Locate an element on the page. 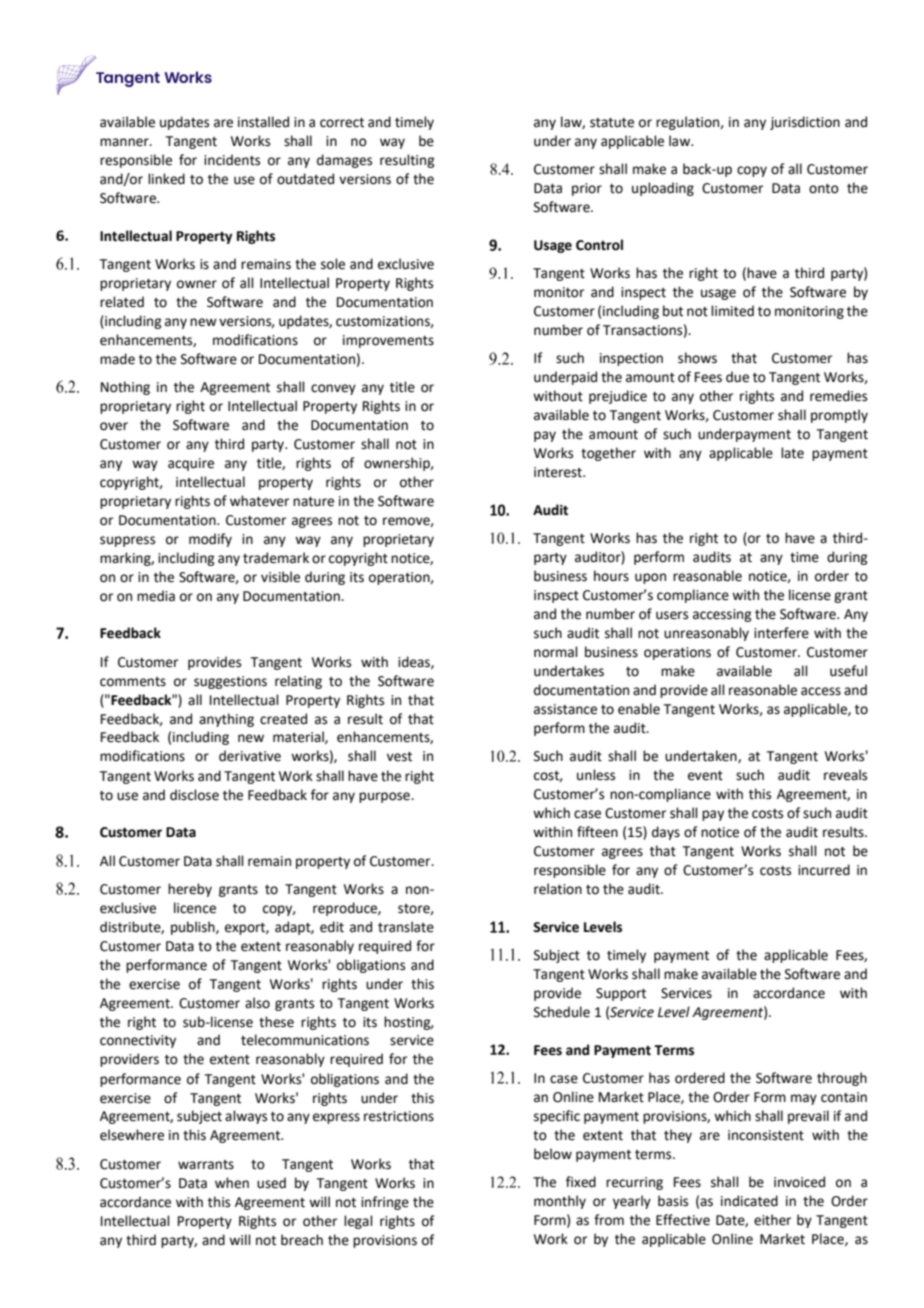  indicated is located at coordinates (749, 1201).
